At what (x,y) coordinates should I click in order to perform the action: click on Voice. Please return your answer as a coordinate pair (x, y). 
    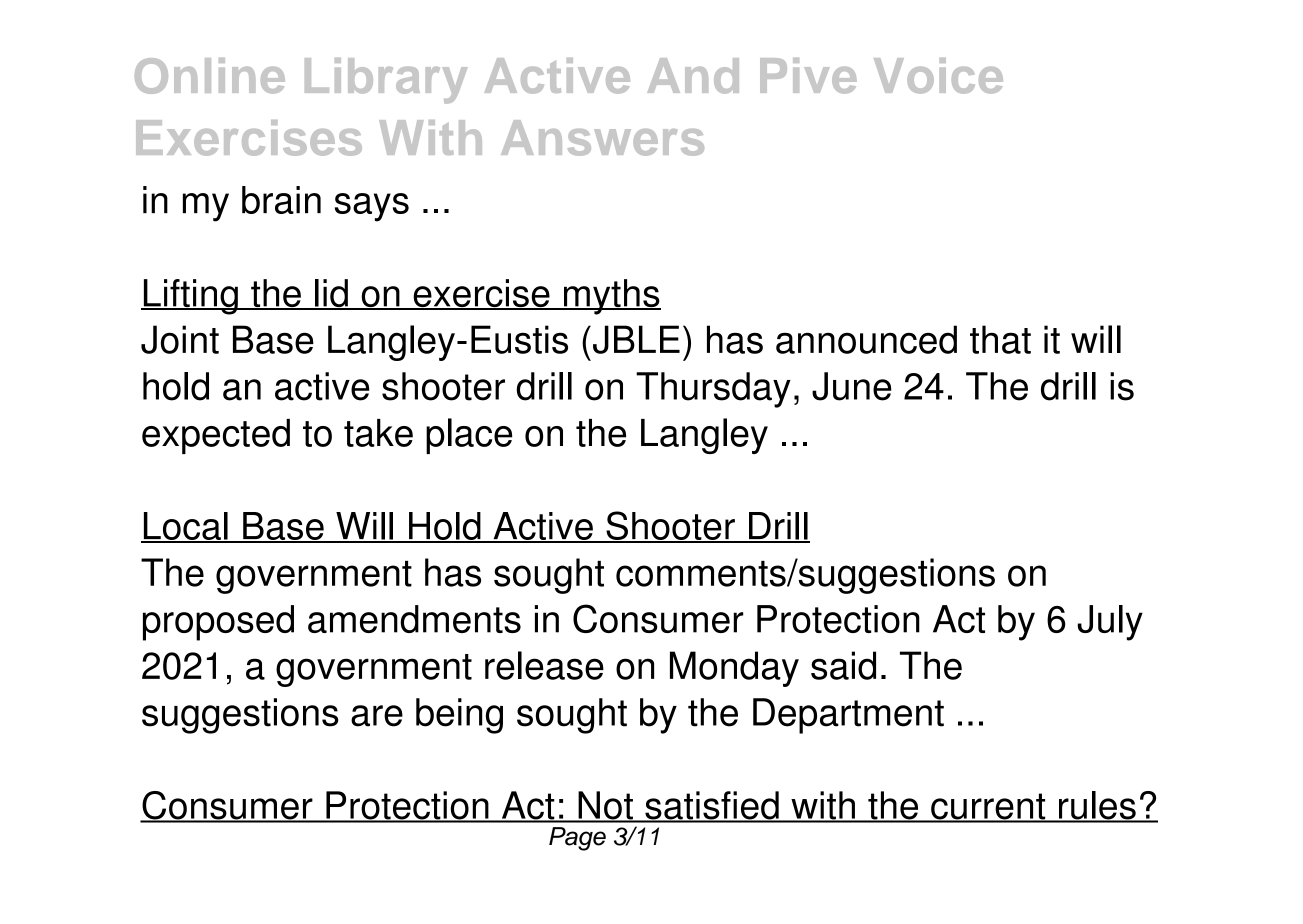
    Looking at the image, I should click on (938, 76).
